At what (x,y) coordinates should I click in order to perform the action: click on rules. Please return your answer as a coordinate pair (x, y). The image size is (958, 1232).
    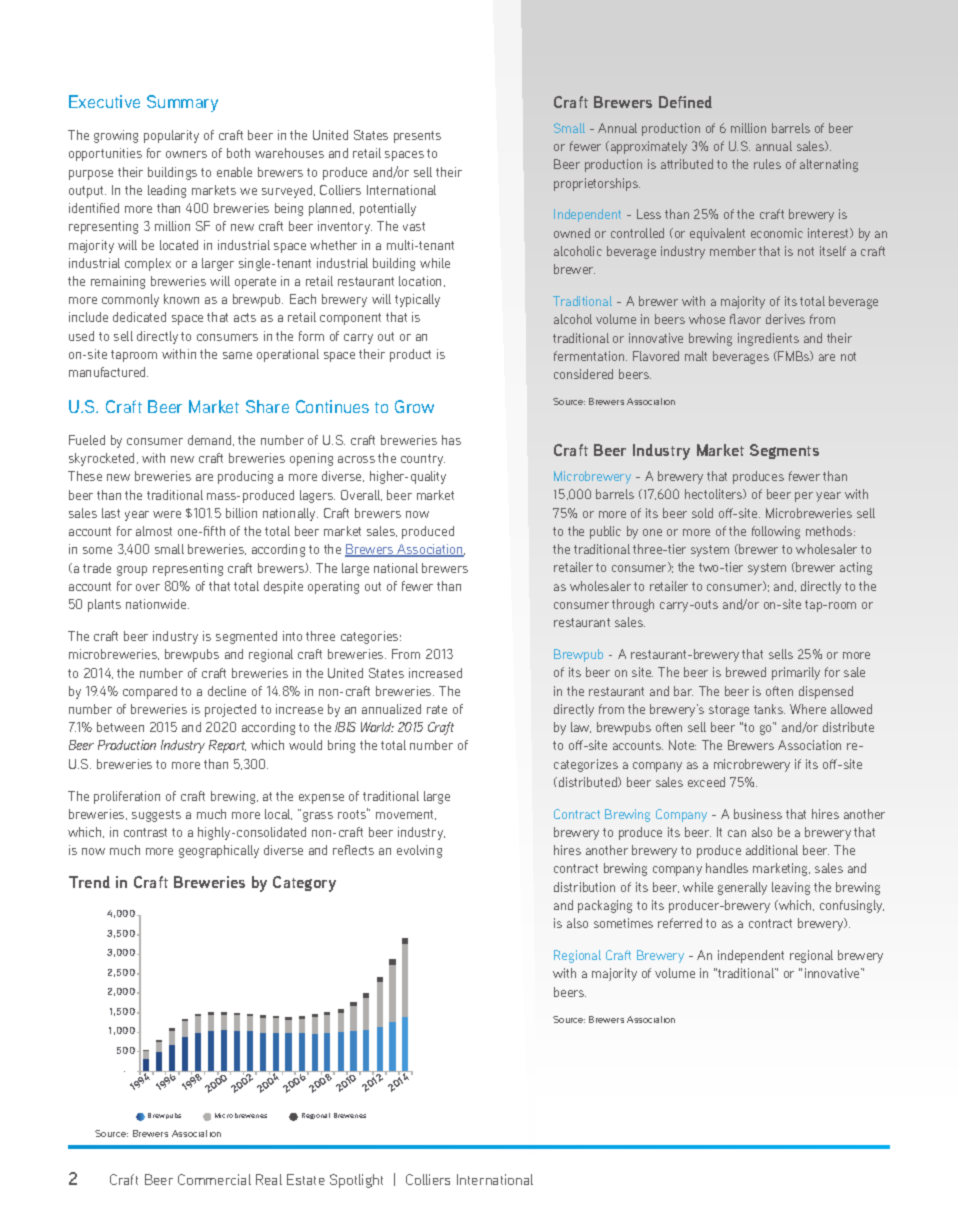
    Looking at the image, I should click on (767, 164).
